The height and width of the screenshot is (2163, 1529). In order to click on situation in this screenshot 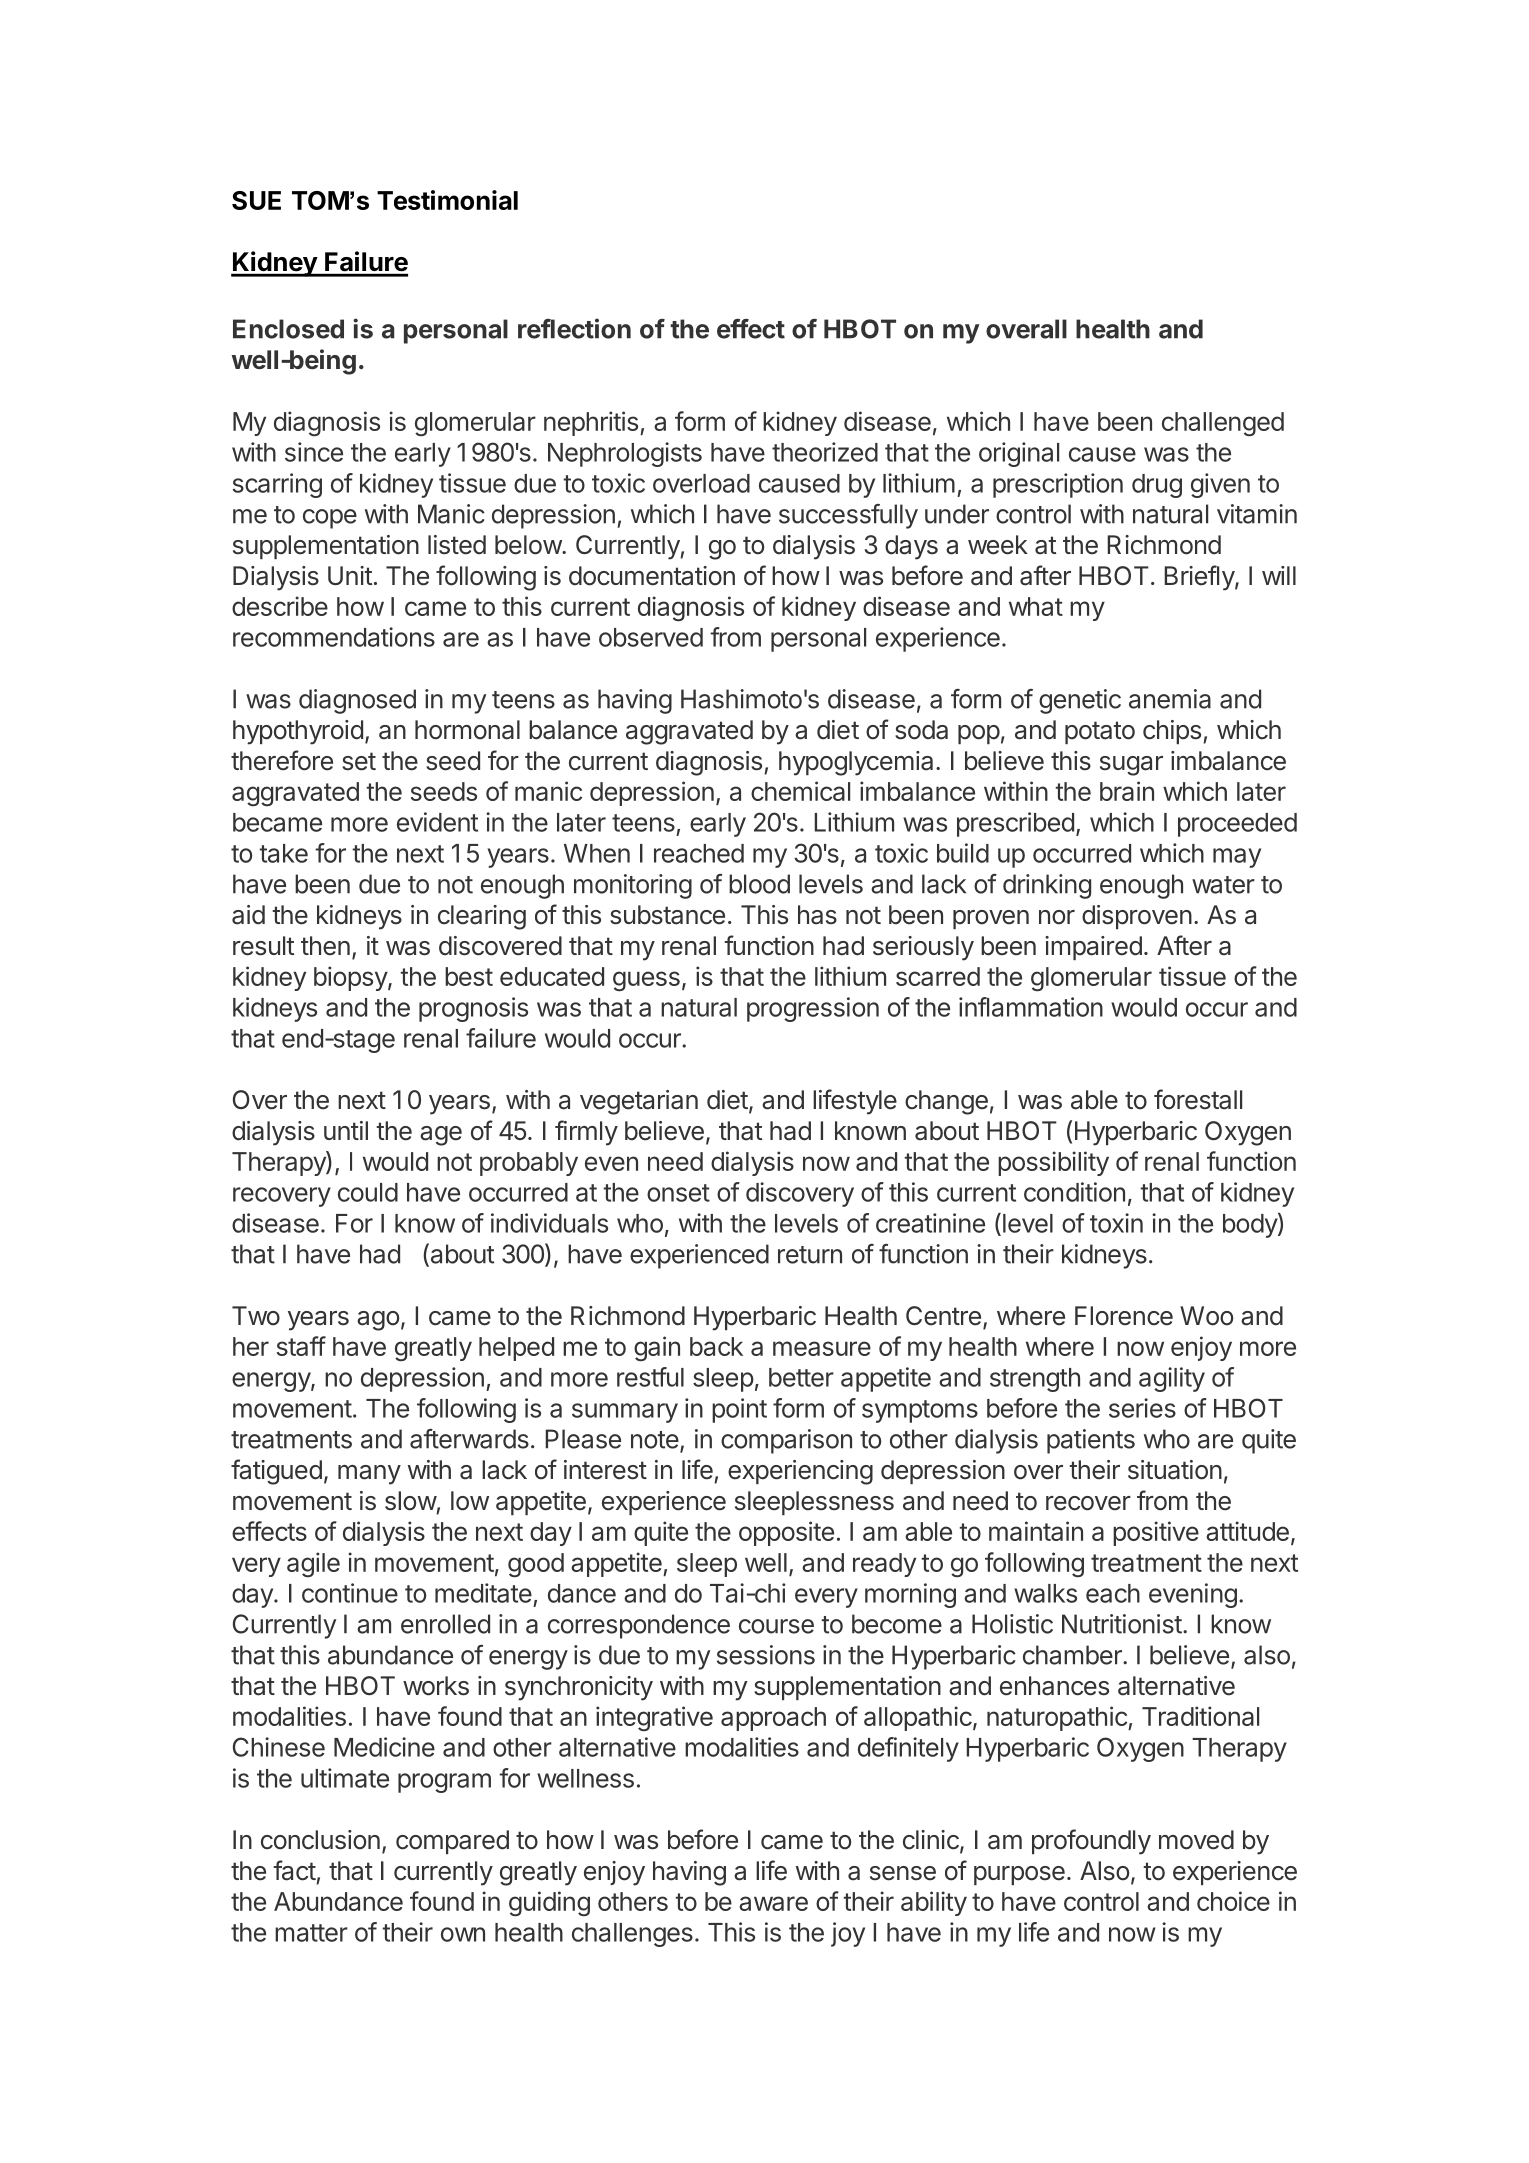, I will do `click(1175, 1470)`.
